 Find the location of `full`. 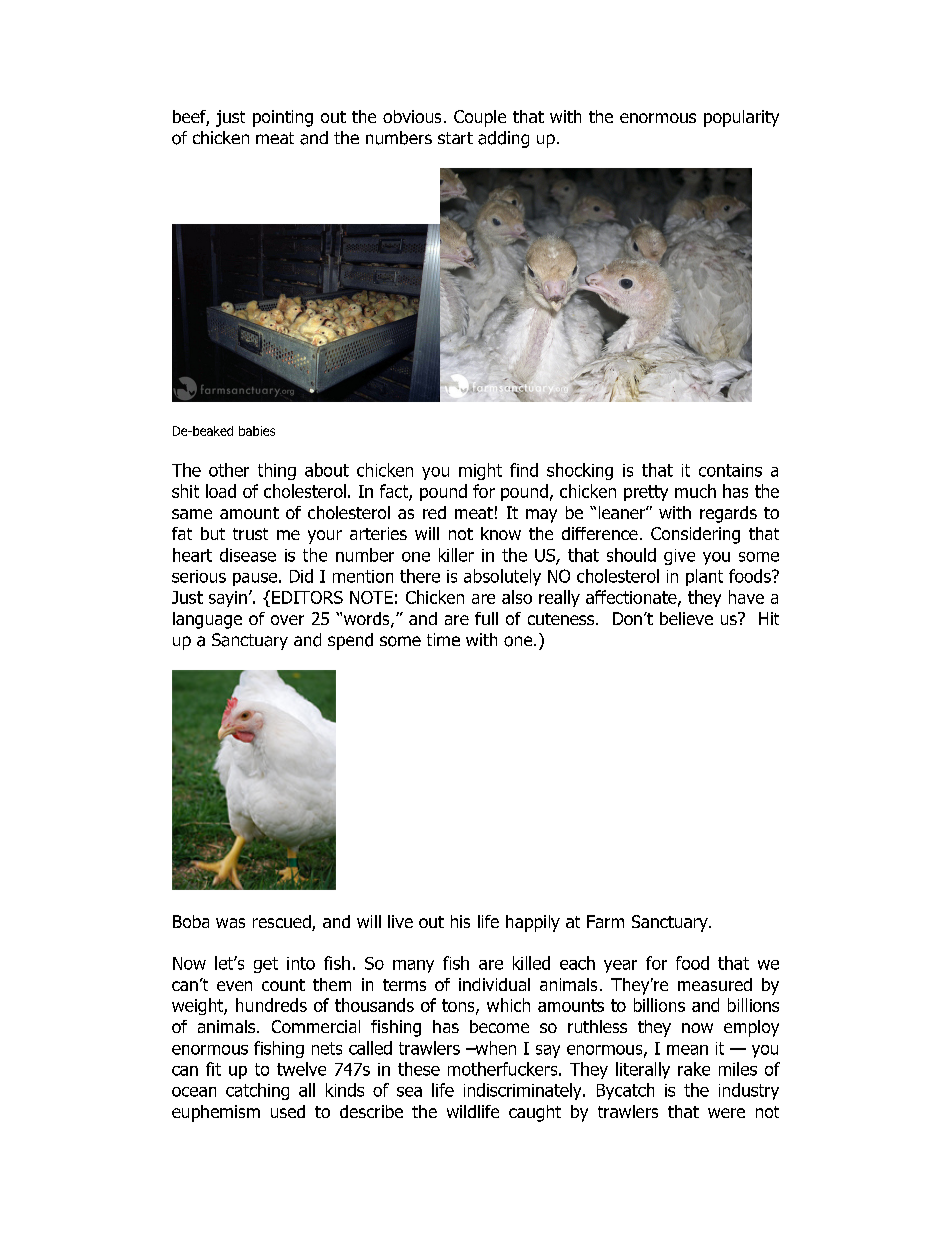

full is located at coordinates (486, 618).
